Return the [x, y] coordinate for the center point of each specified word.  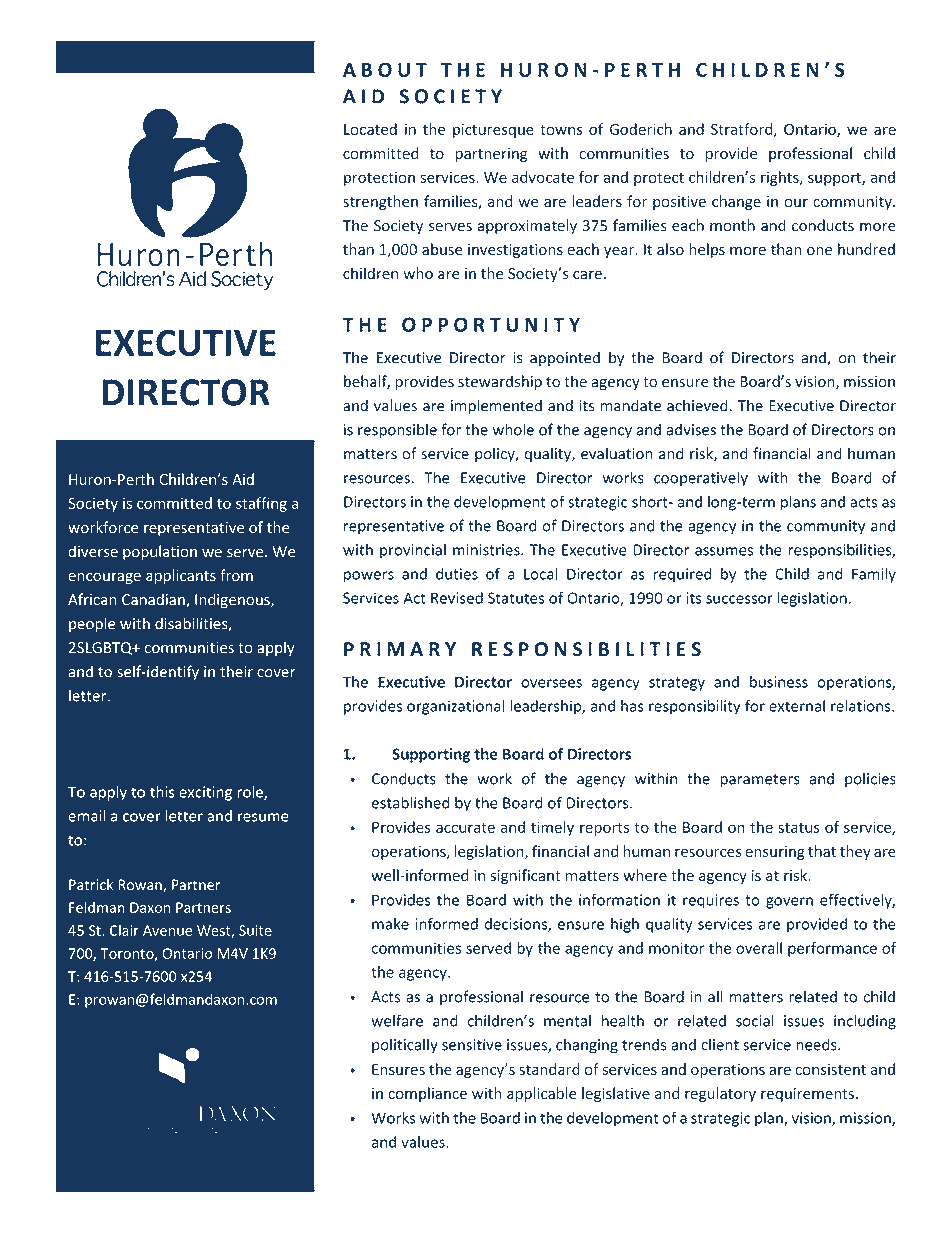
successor [739, 599]
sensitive [472, 1045]
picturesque [493, 130]
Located [370, 129]
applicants [181, 576]
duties [457, 574]
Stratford [743, 130]
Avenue [167, 930]
